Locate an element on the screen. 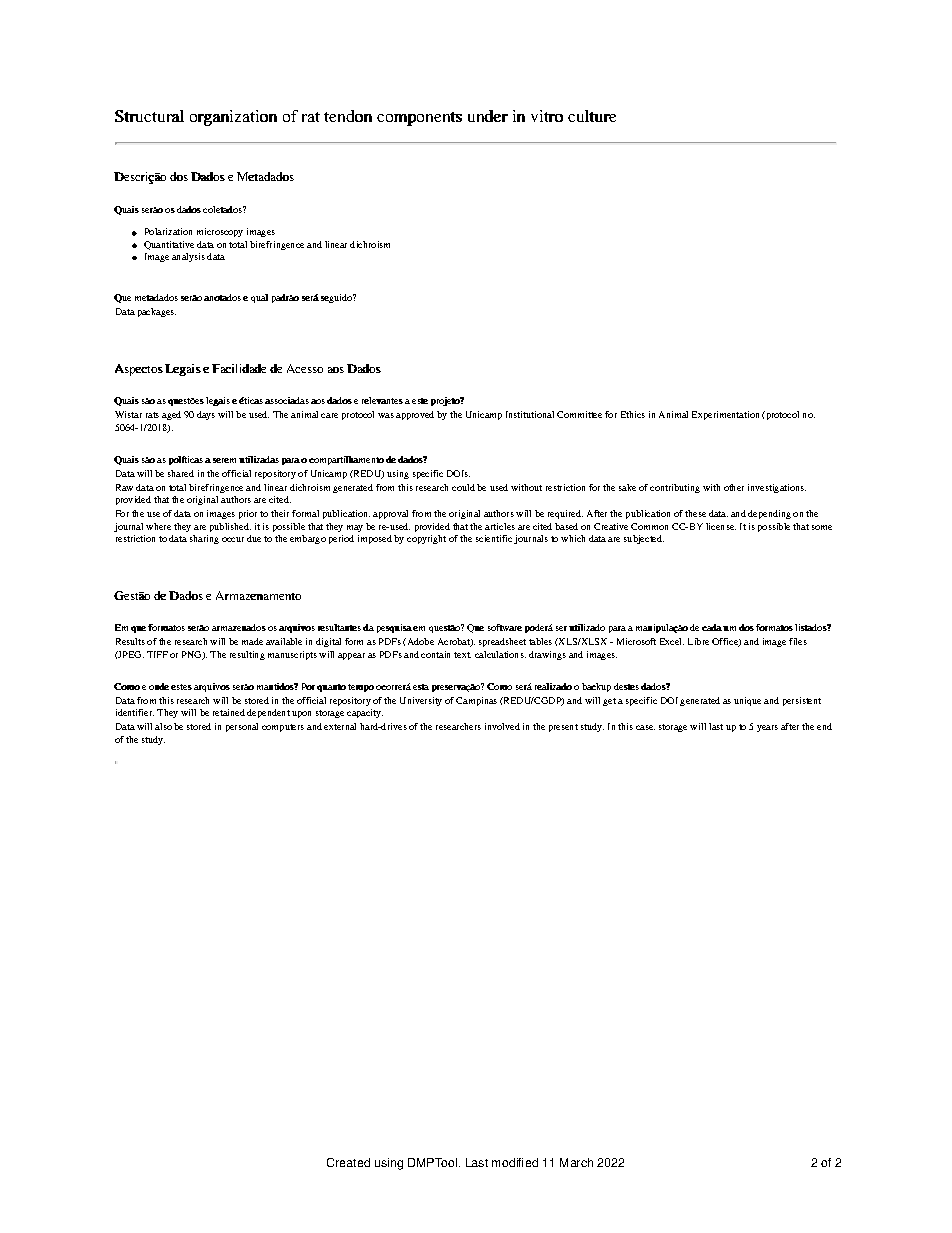  under is located at coordinates (488, 116).
